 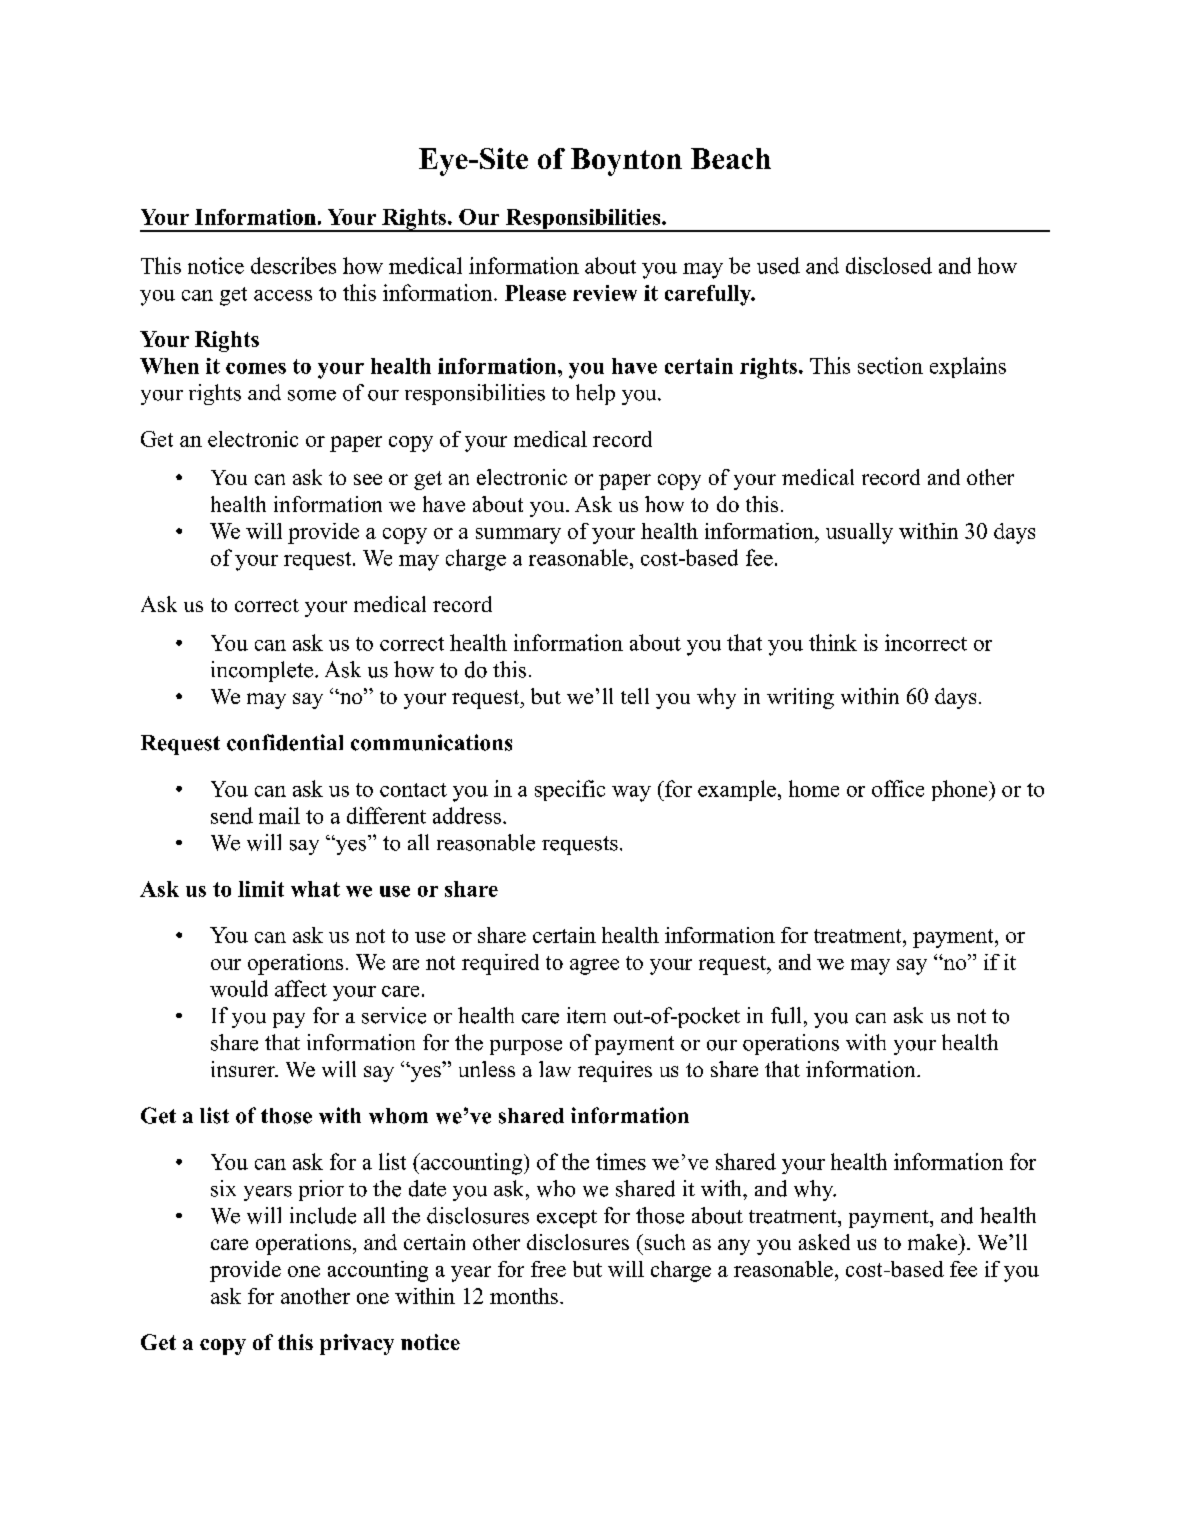 I want to click on asked, so click(x=824, y=1242).
